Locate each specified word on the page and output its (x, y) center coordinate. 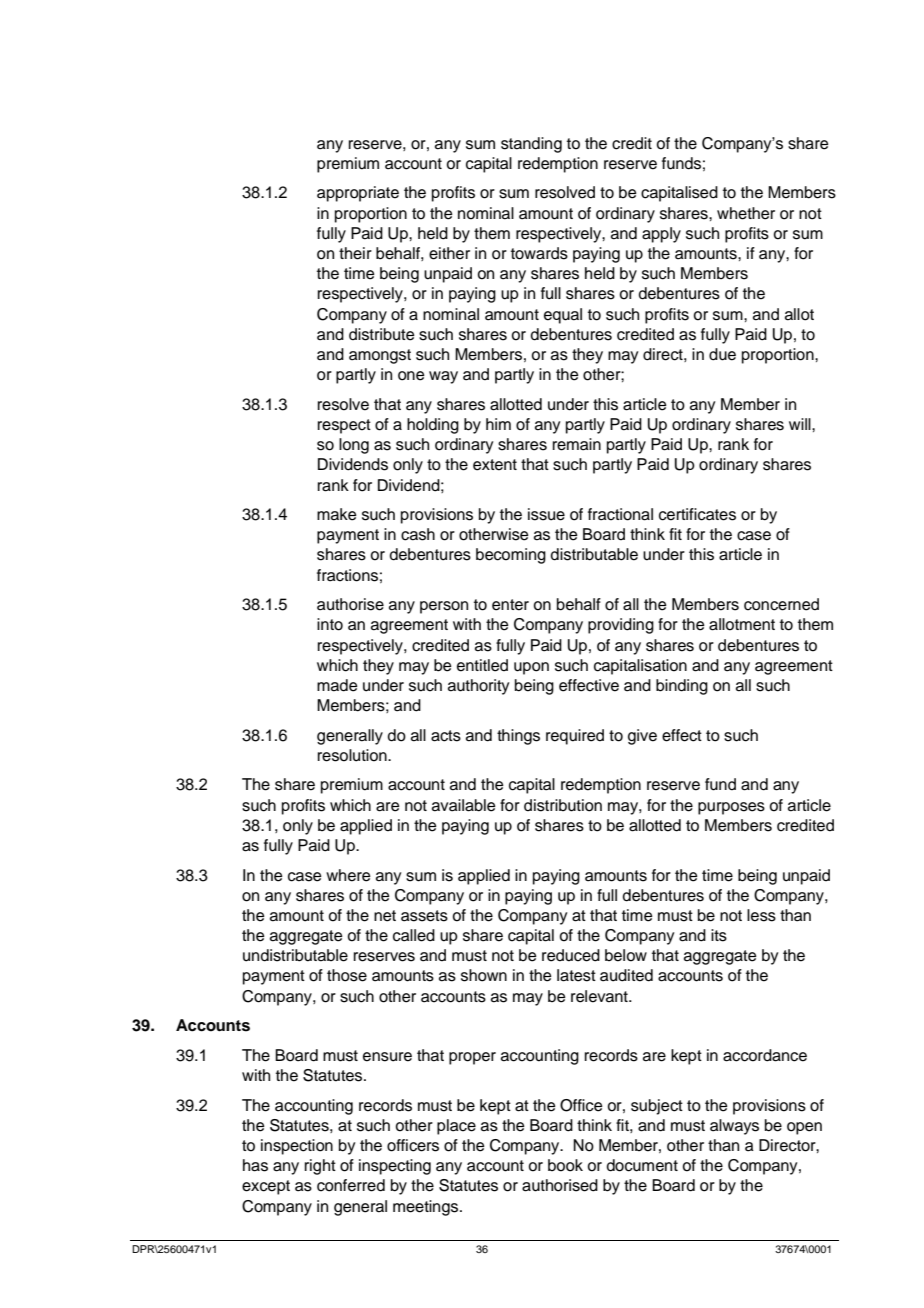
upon (531, 668)
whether (746, 213)
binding (682, 687)
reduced (571, 955)
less (761, 915)
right (320, 1167)
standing (531, 145)
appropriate (358, 194)
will (801, 424)
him (498, 424)
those (347, 975)
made (337, 685)
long (354, 446)
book (565, 1165)
